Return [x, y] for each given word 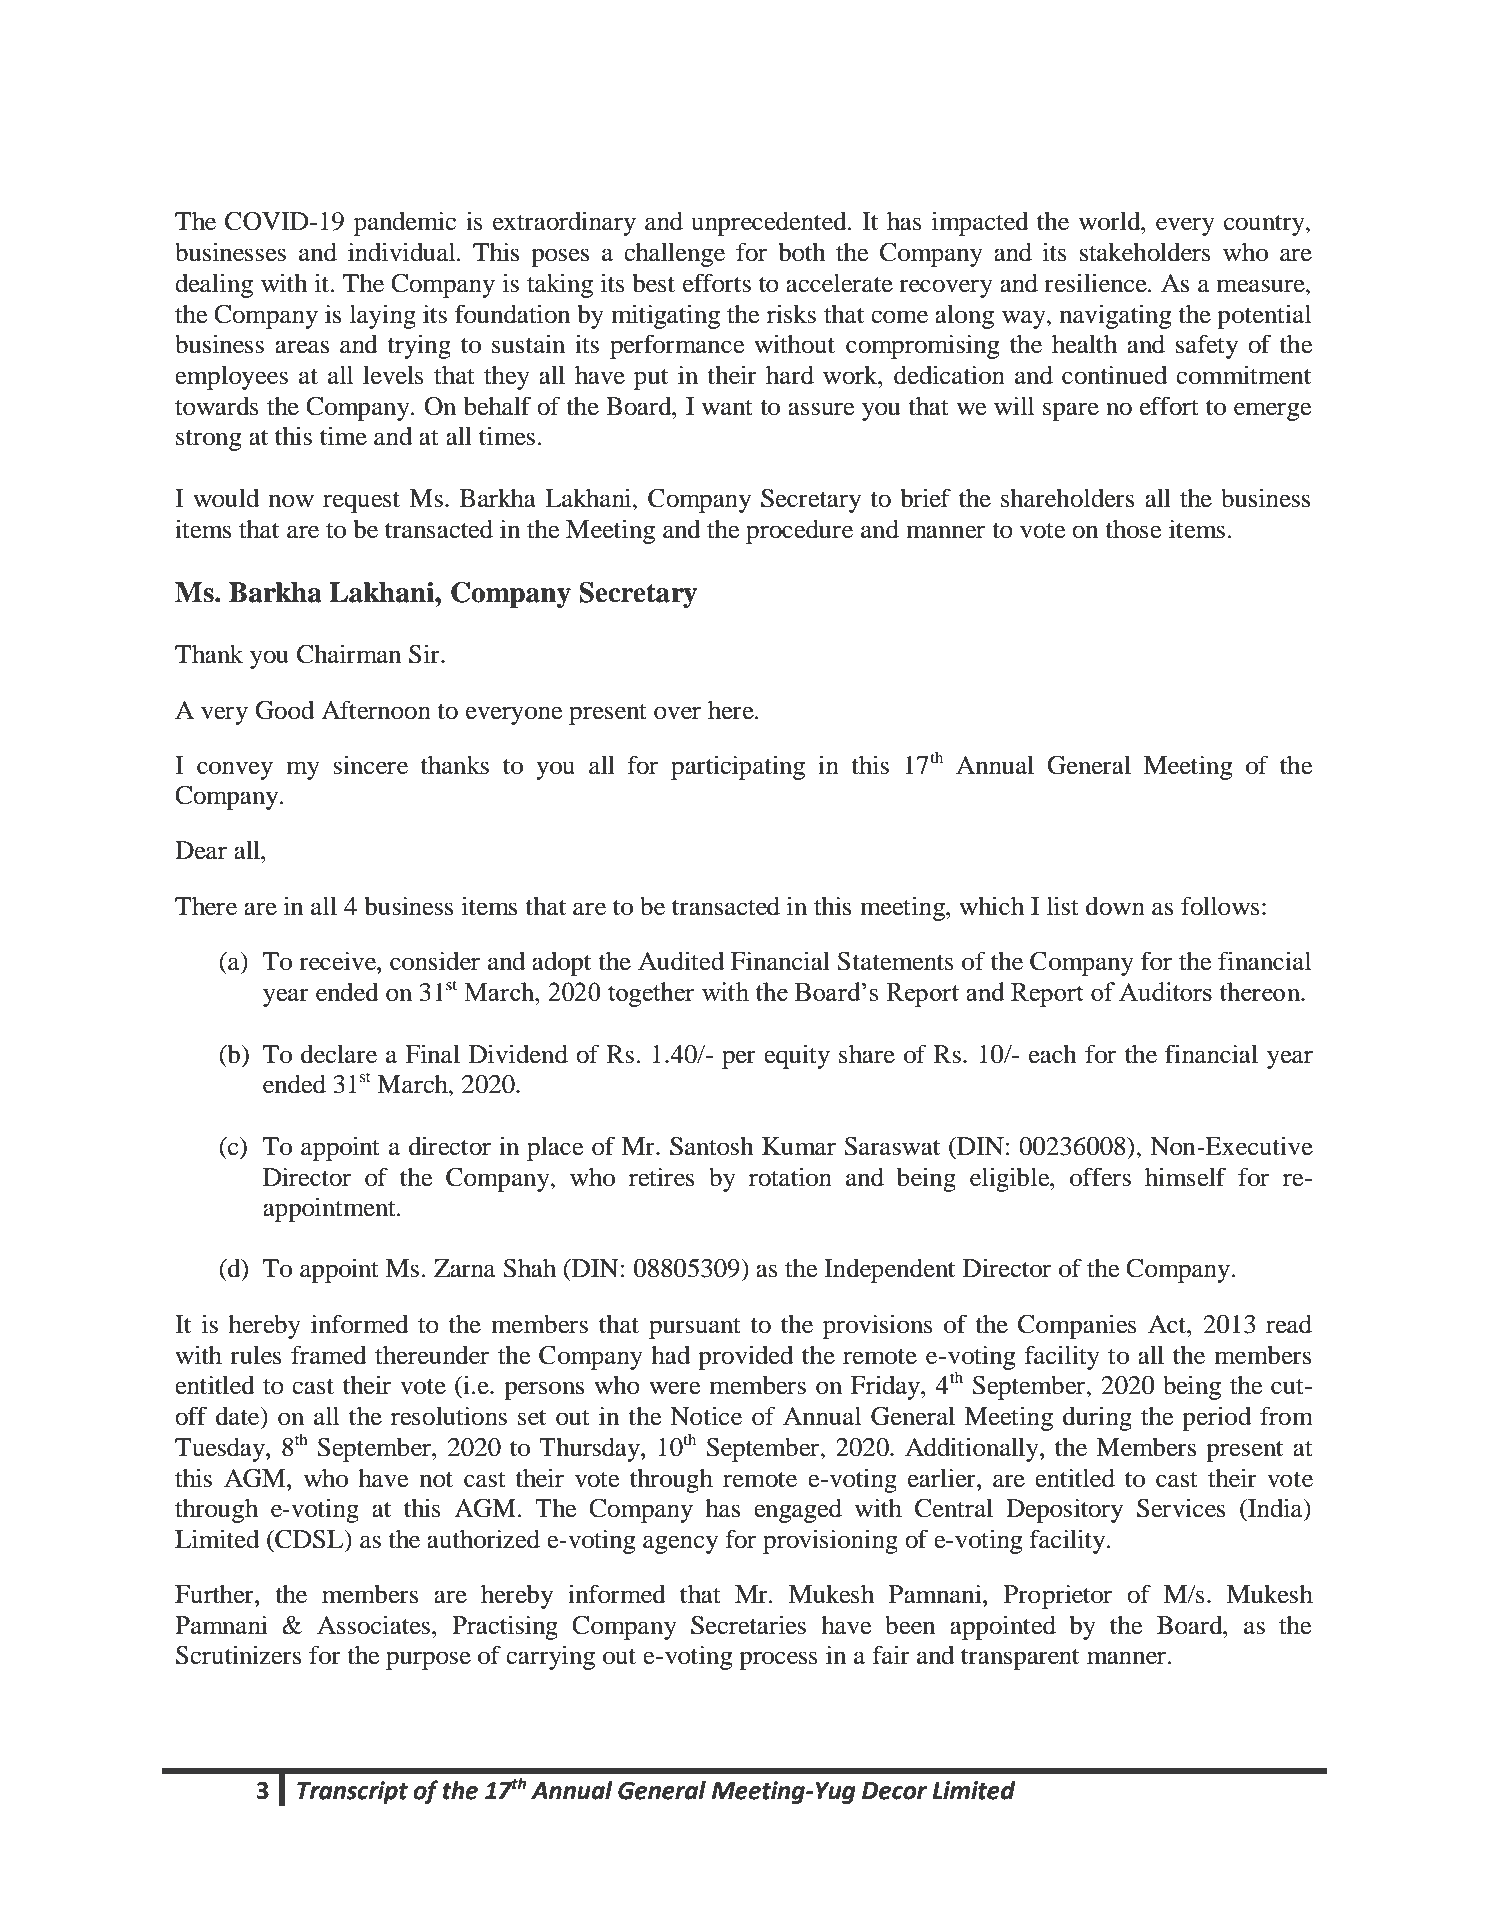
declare [339, 1054]
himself [1185, 1177]
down [1115, 906]
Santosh [712, 1146]
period [1216, 1418]
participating [738, 767]
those [1134, 529]
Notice [706, 1416]
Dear [201, 850]
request [361, 502]
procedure [799, 531]
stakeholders [1145, 252]
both [802, 252]
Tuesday [221, 1449]
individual [403, 252]
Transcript [352, 1792]
